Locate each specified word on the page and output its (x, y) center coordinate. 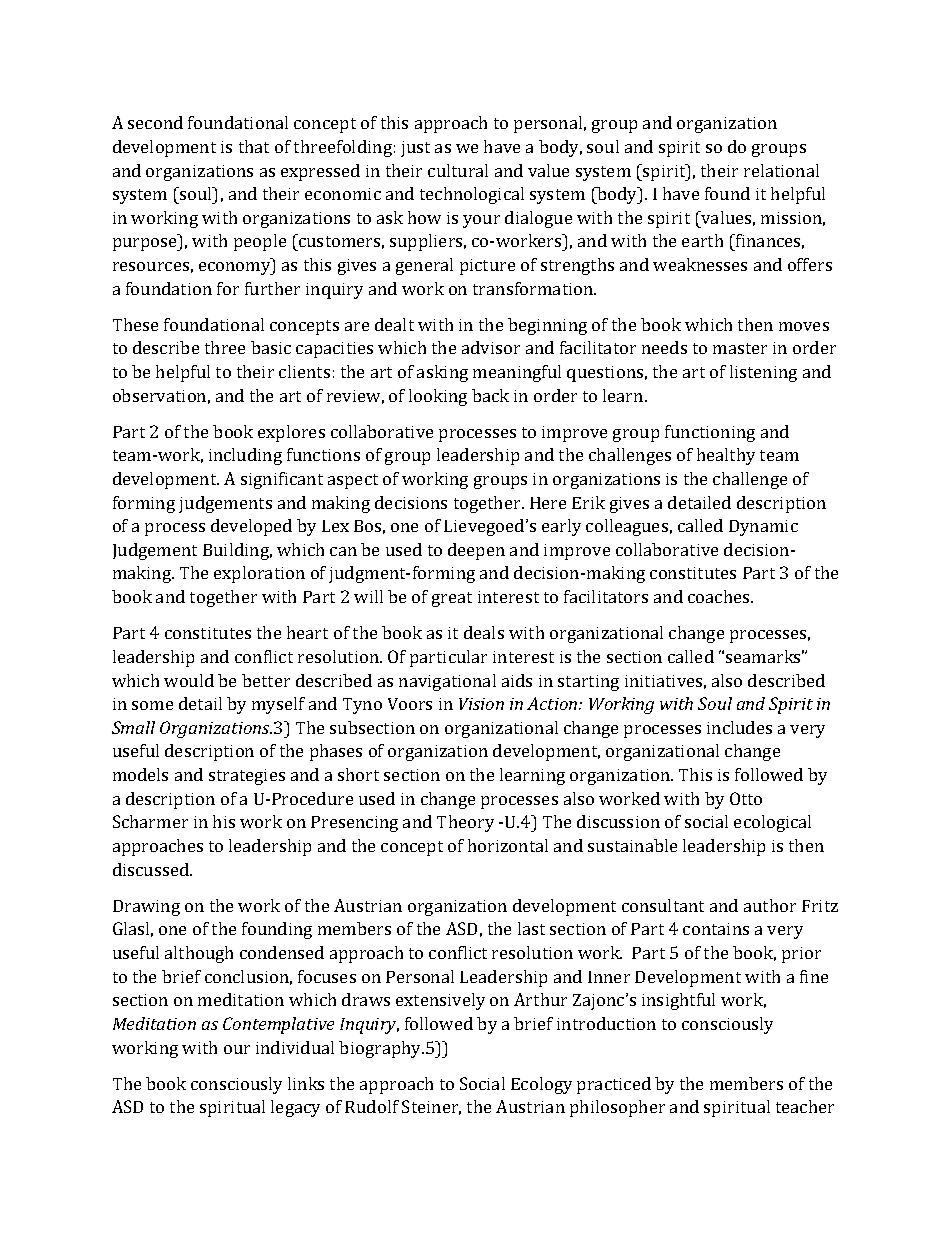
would (189, 680)
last (531, 928)
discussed (152, 869)
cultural (458, 170)
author (770, 905)
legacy (295, 1108)
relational (781, 170)
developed (251, 527)
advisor (491, 347)
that (254, 146)
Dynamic (763, 528)
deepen (476, 551)
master (740, 348)
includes (739, 727)
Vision (481, 704)
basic (271, 347)
